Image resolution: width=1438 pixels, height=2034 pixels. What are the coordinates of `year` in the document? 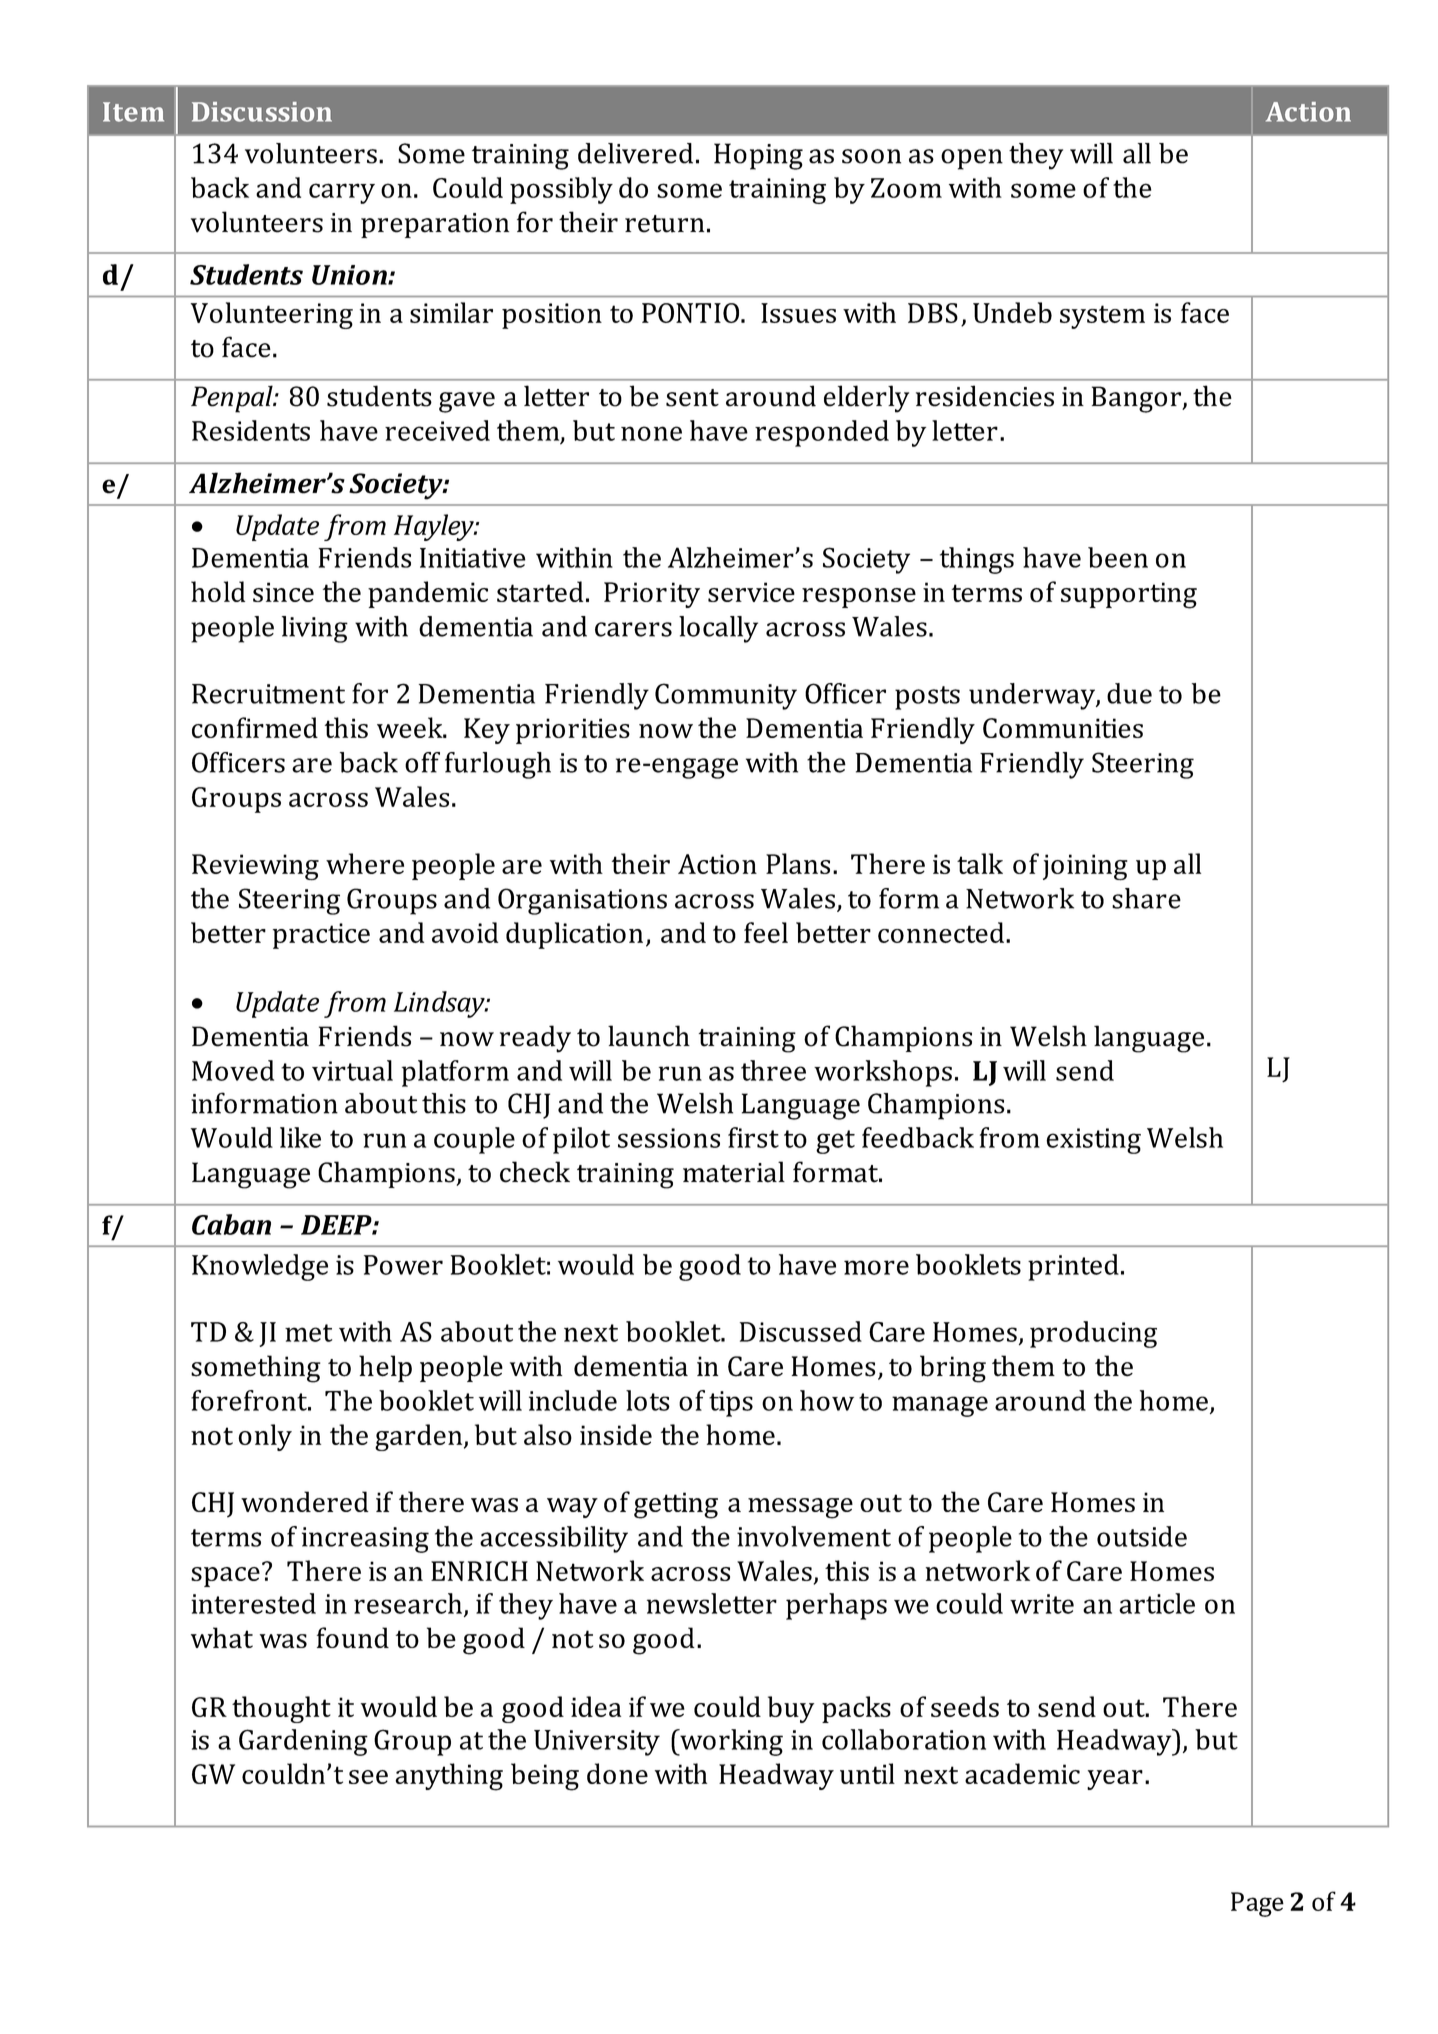 It's located at (1115, 1780).
